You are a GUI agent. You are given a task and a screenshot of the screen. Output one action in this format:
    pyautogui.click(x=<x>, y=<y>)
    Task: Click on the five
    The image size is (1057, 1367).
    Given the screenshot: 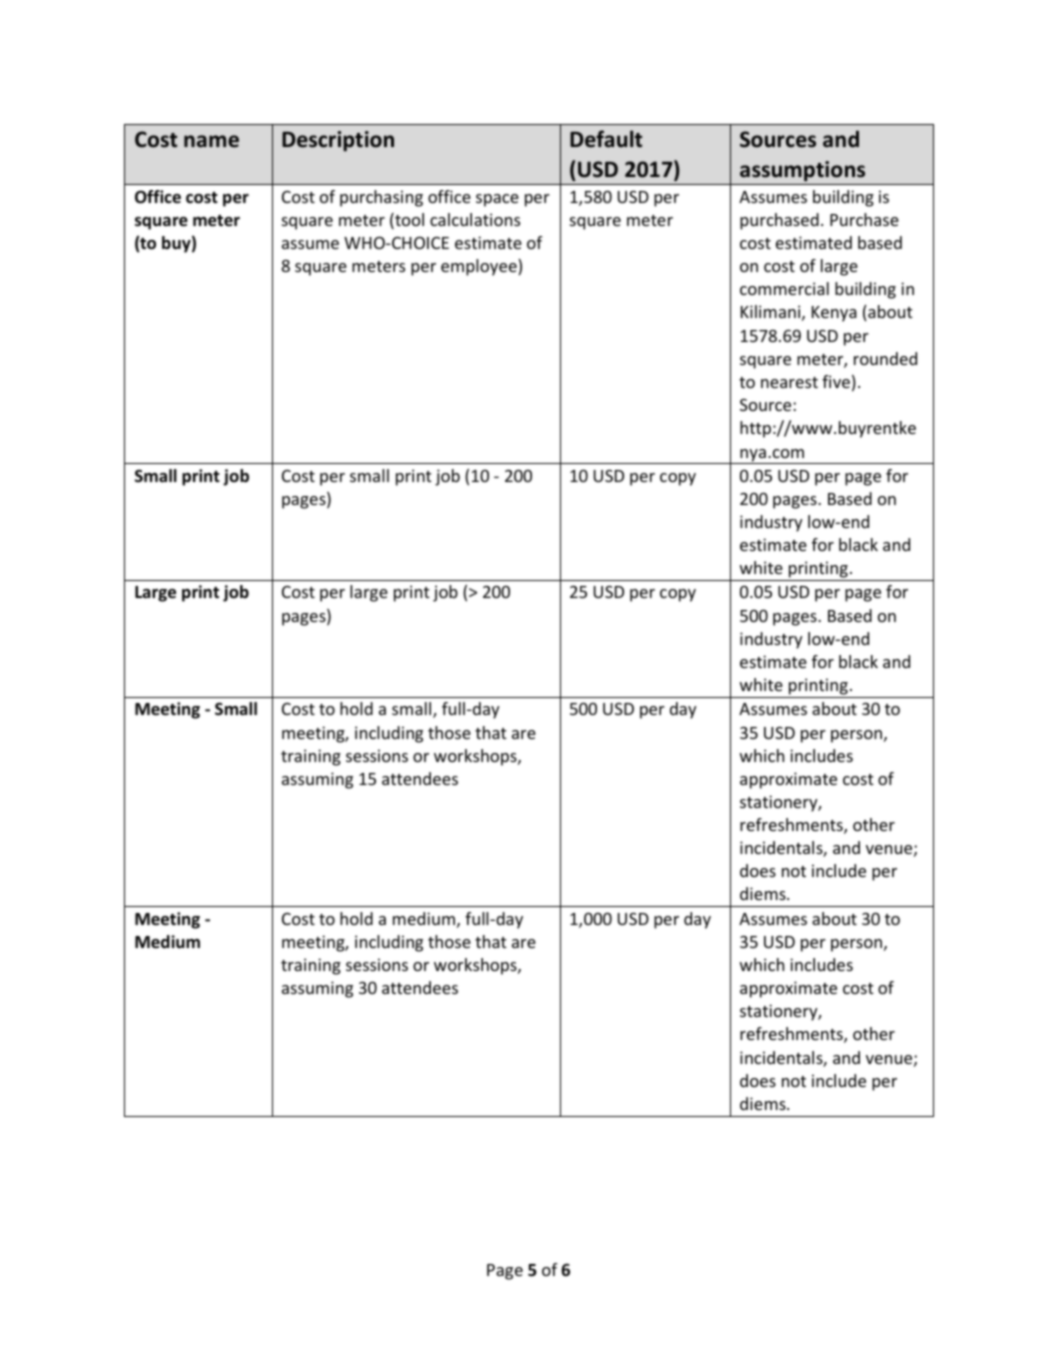 What is the action you would take?
    pyautogui.click(x=836, y=381)
